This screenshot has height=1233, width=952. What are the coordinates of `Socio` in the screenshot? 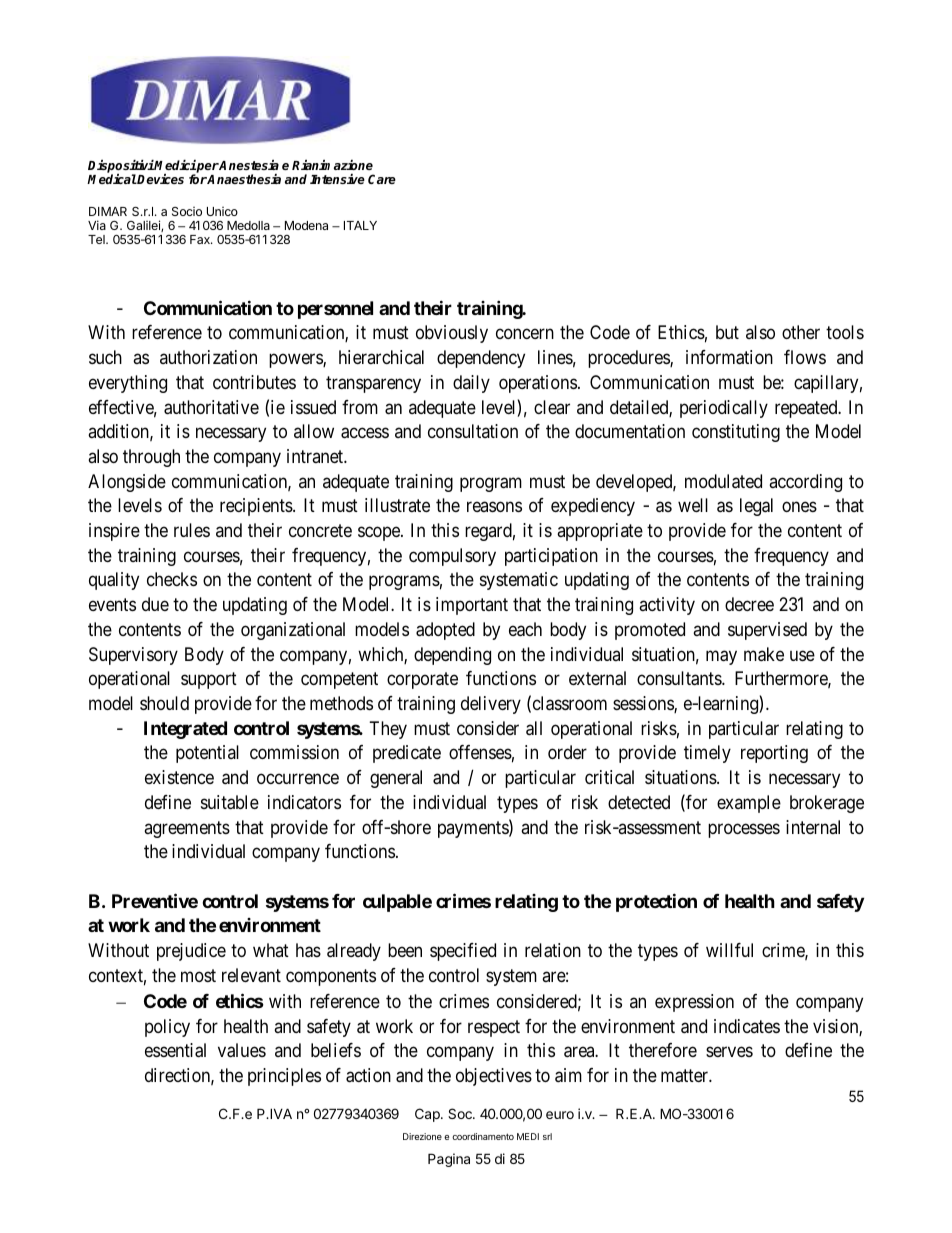 It's located at (187, 211).
